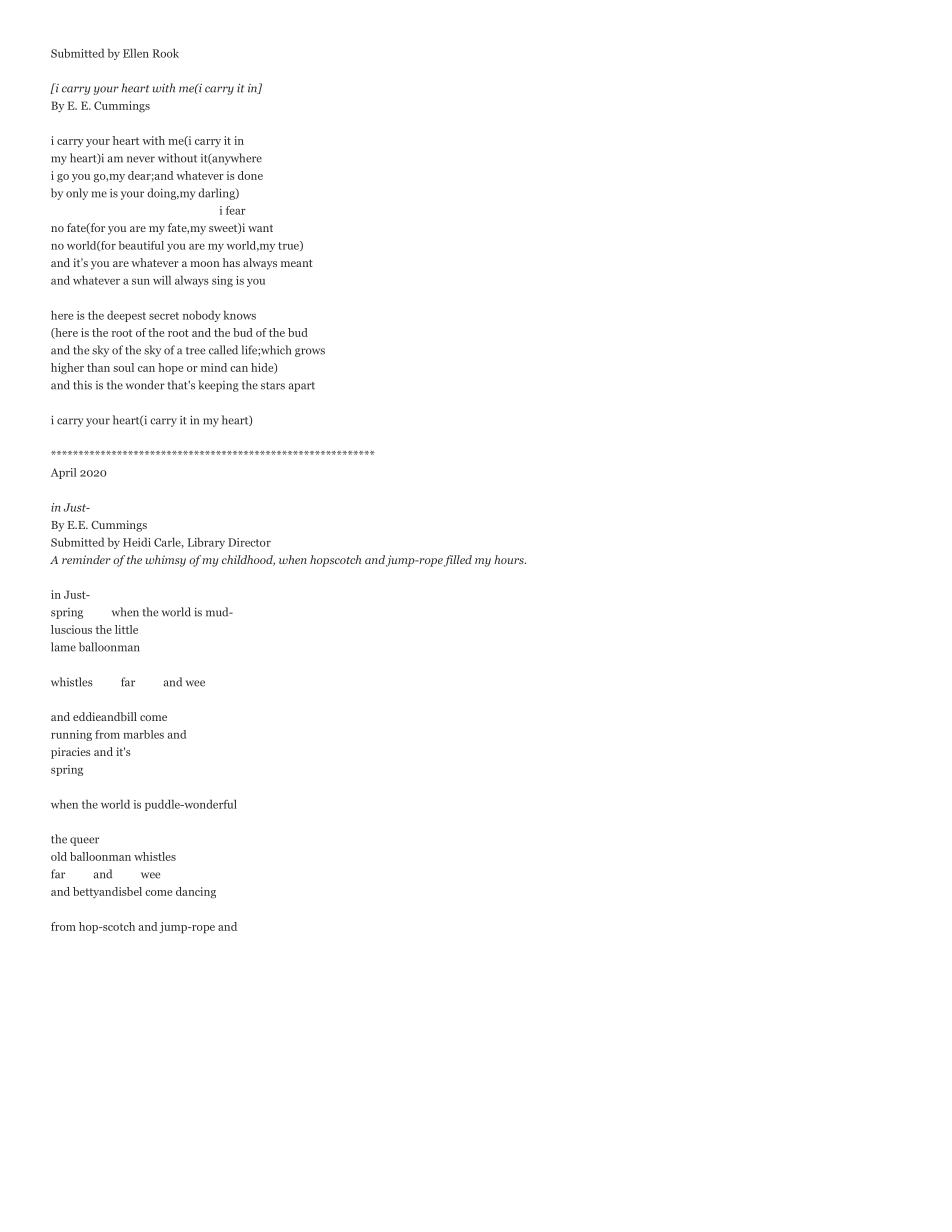 The height and width of the screenshot is (1232, 952). I want to click on April, so click(63, 473).
